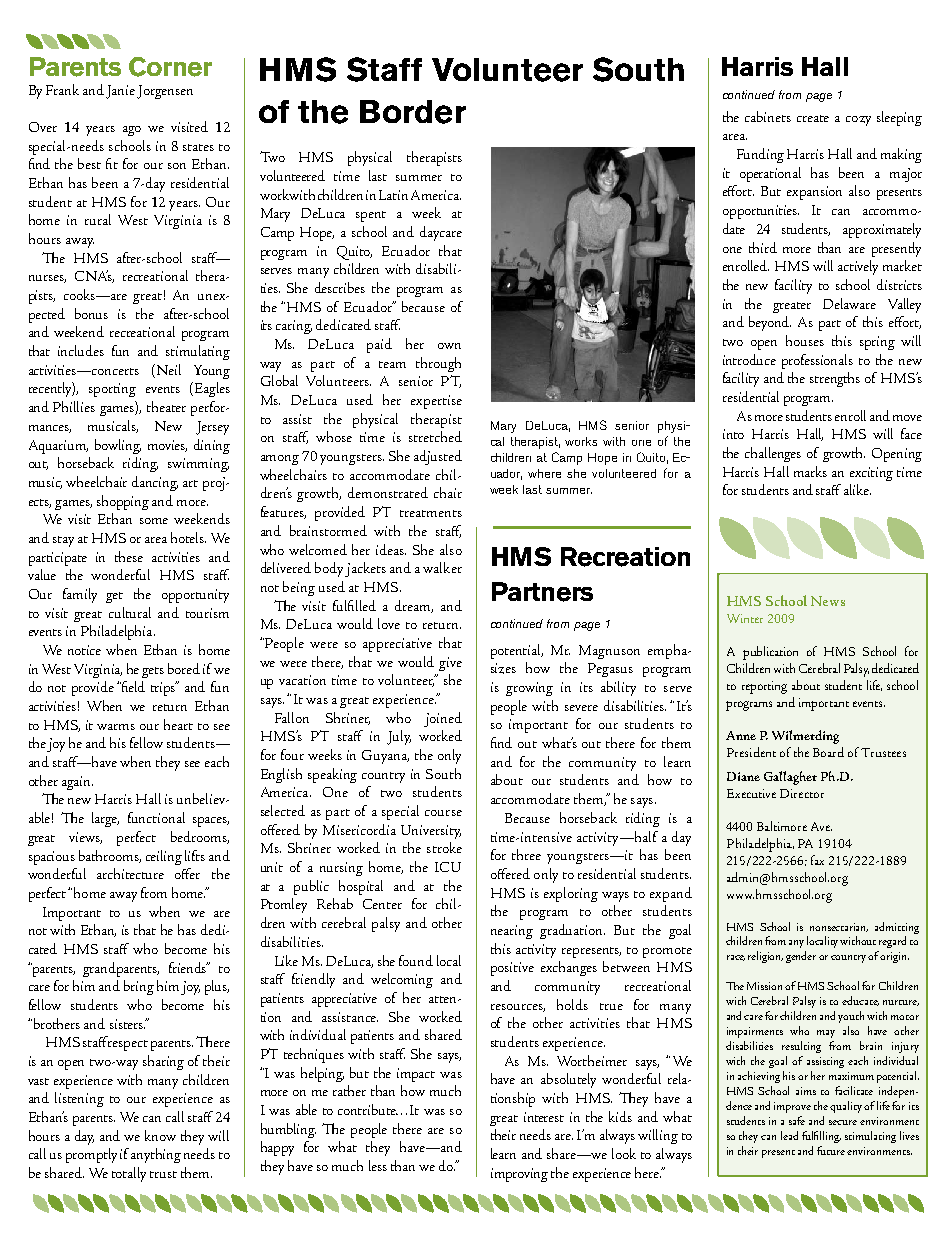  I want to click on know, so click(160, 1135).
